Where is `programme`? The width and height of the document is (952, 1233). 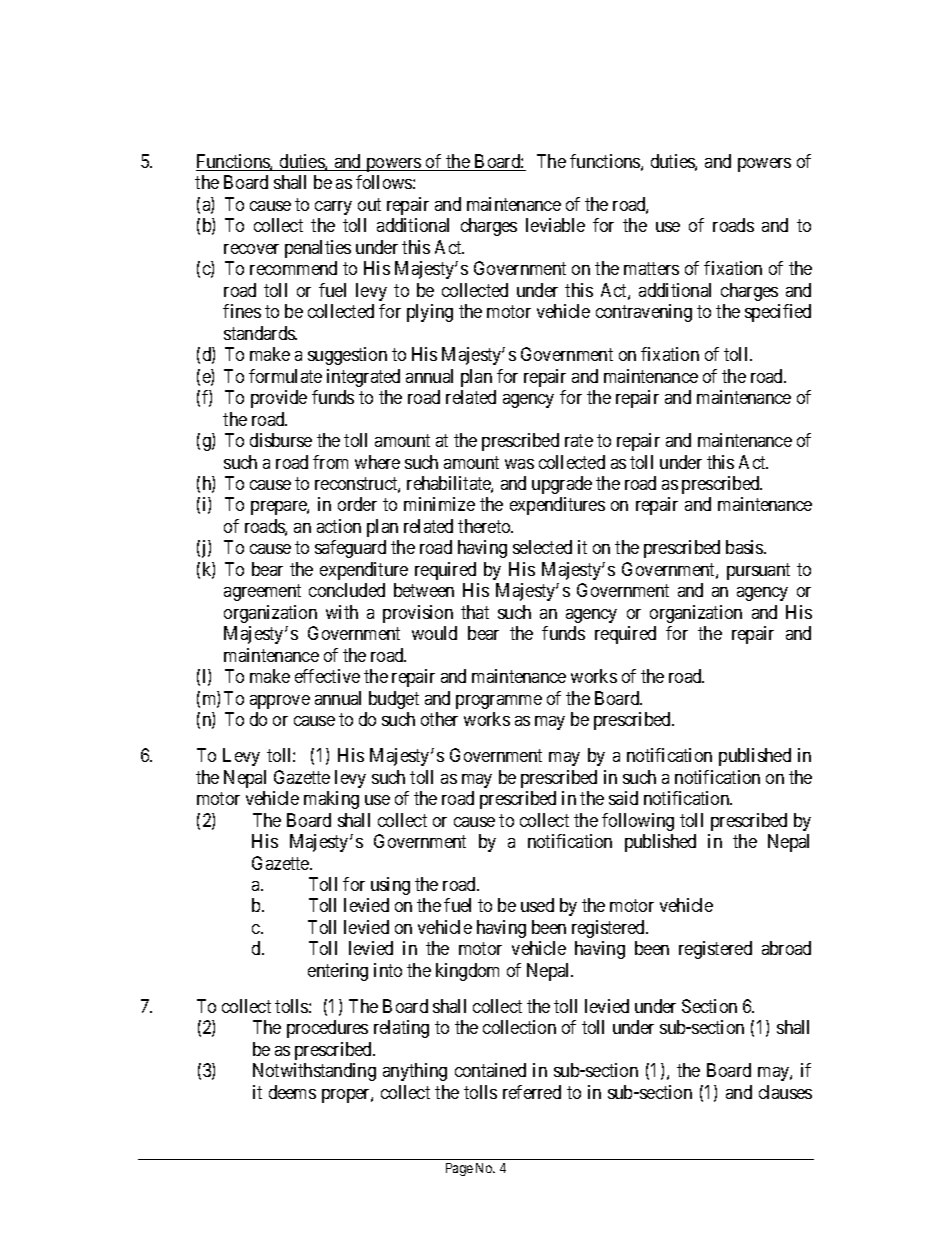
programme is located at coordinates (499, 702).
